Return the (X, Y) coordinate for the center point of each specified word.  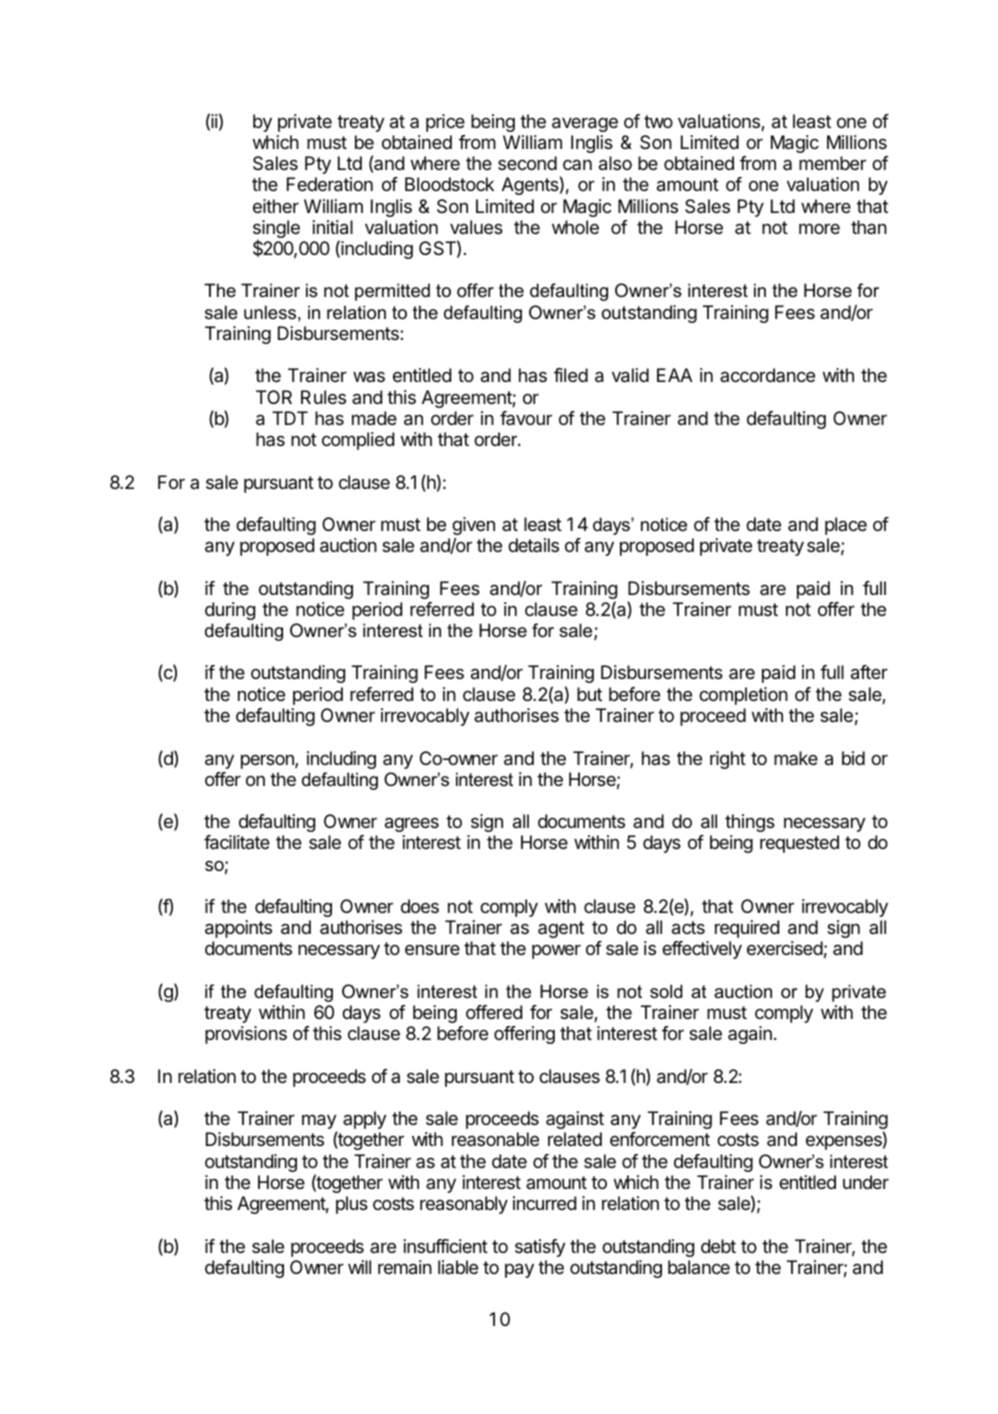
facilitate (237, 842)
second (527, 163)
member (832, 163)
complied (358, 441)
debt (718, 1246)
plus (352, 1205)
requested (799, 844)
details (533, 545)
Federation (330, 184)
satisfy (540, 1248)
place (846, 526)
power (556, 952)
